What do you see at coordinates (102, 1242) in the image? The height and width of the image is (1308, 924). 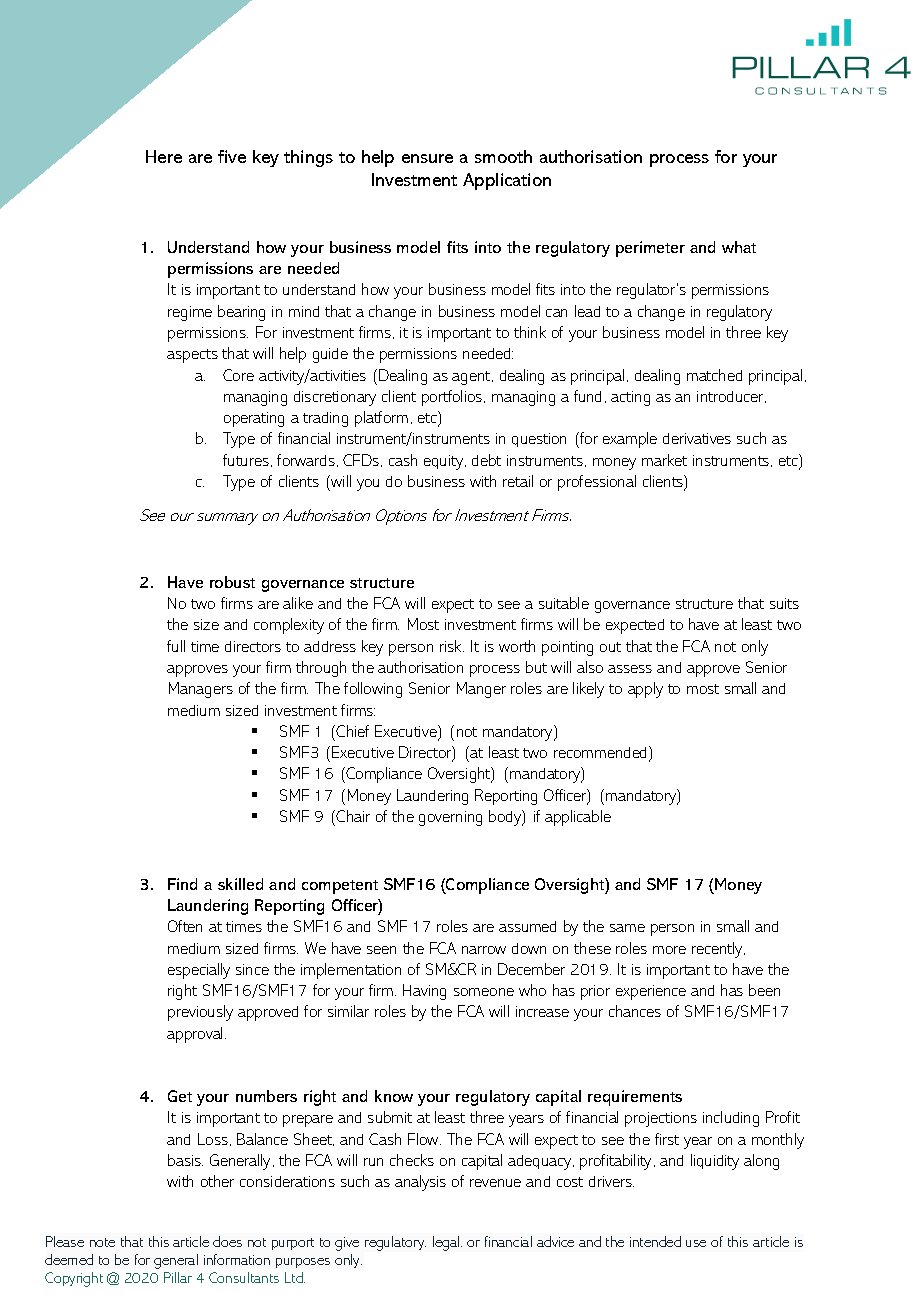 I see `note` at bounding box center [102, 1242].
